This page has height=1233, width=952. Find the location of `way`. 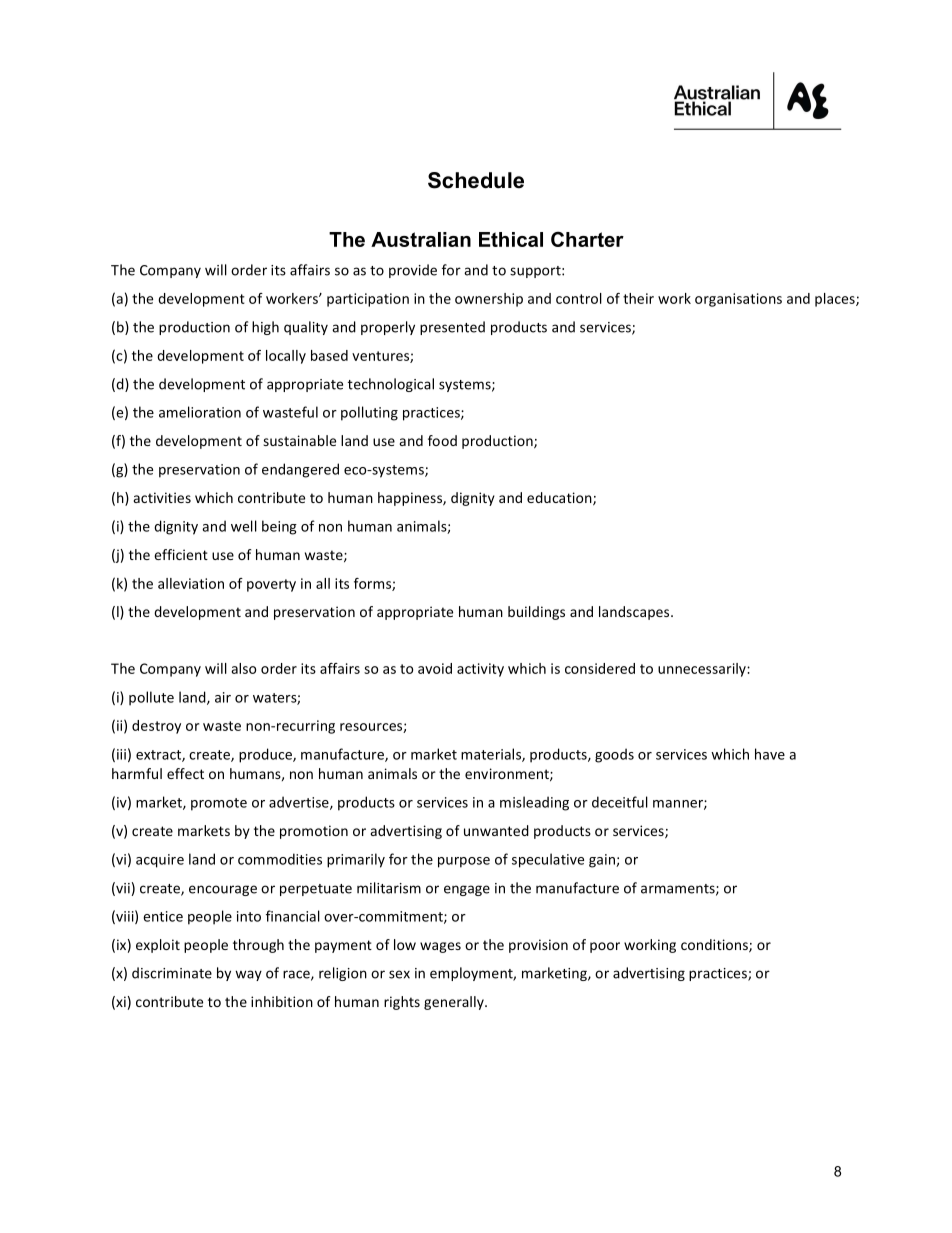

way is located at coordinates (248, 975).
